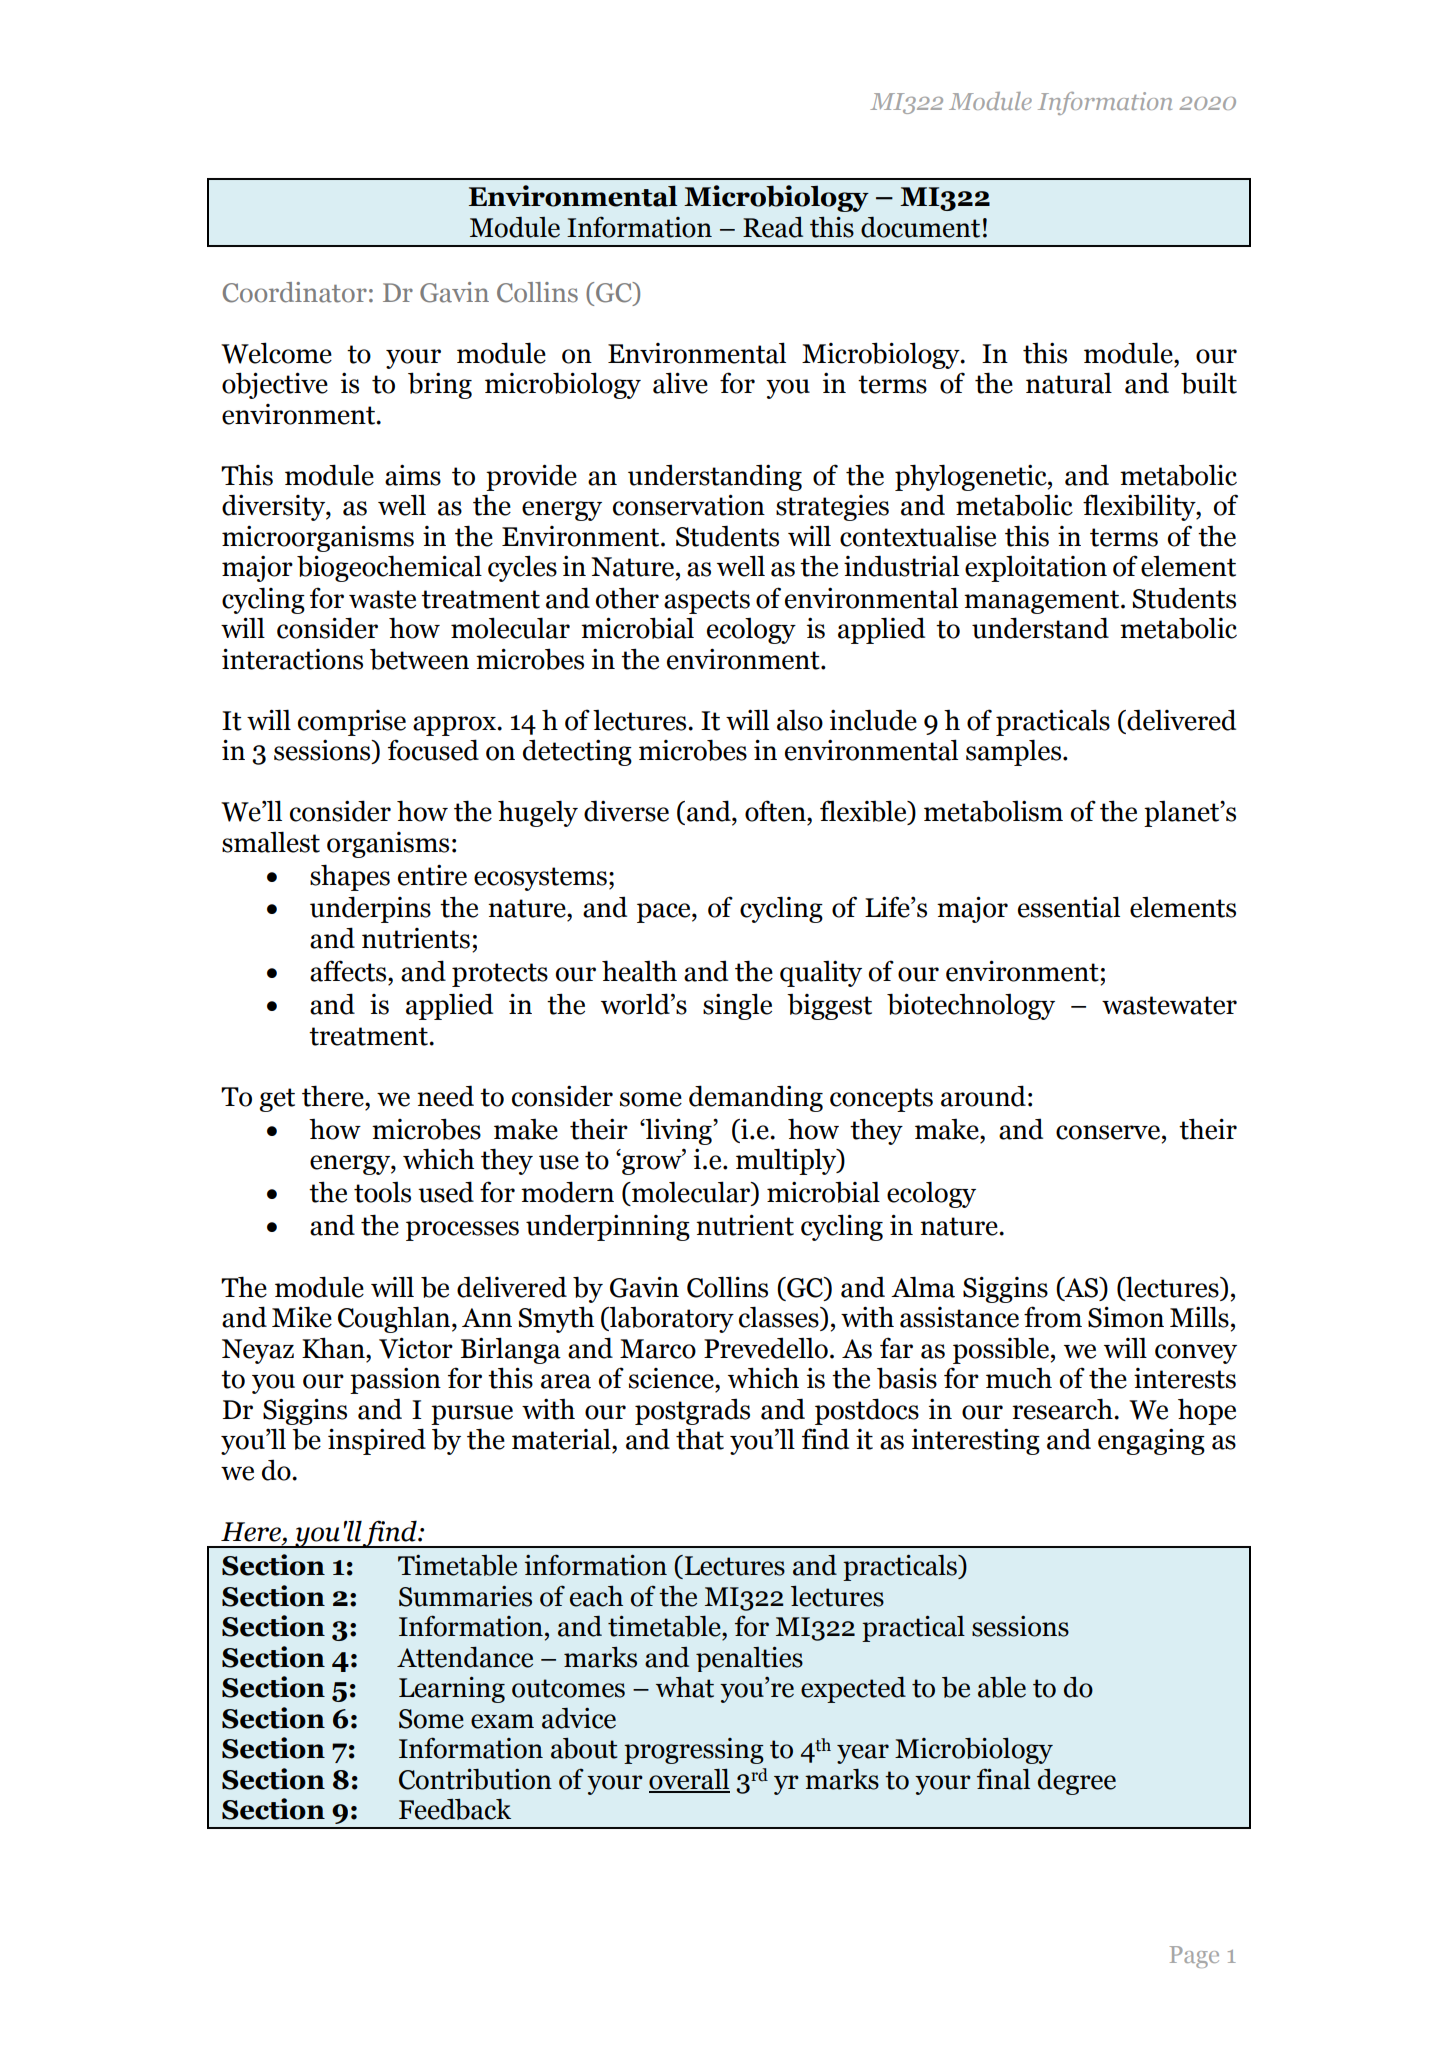 This image has width=1455, height=2059. Describe the element at coordinates (295, 292) in the image. I see `Coordinator` at that location.
